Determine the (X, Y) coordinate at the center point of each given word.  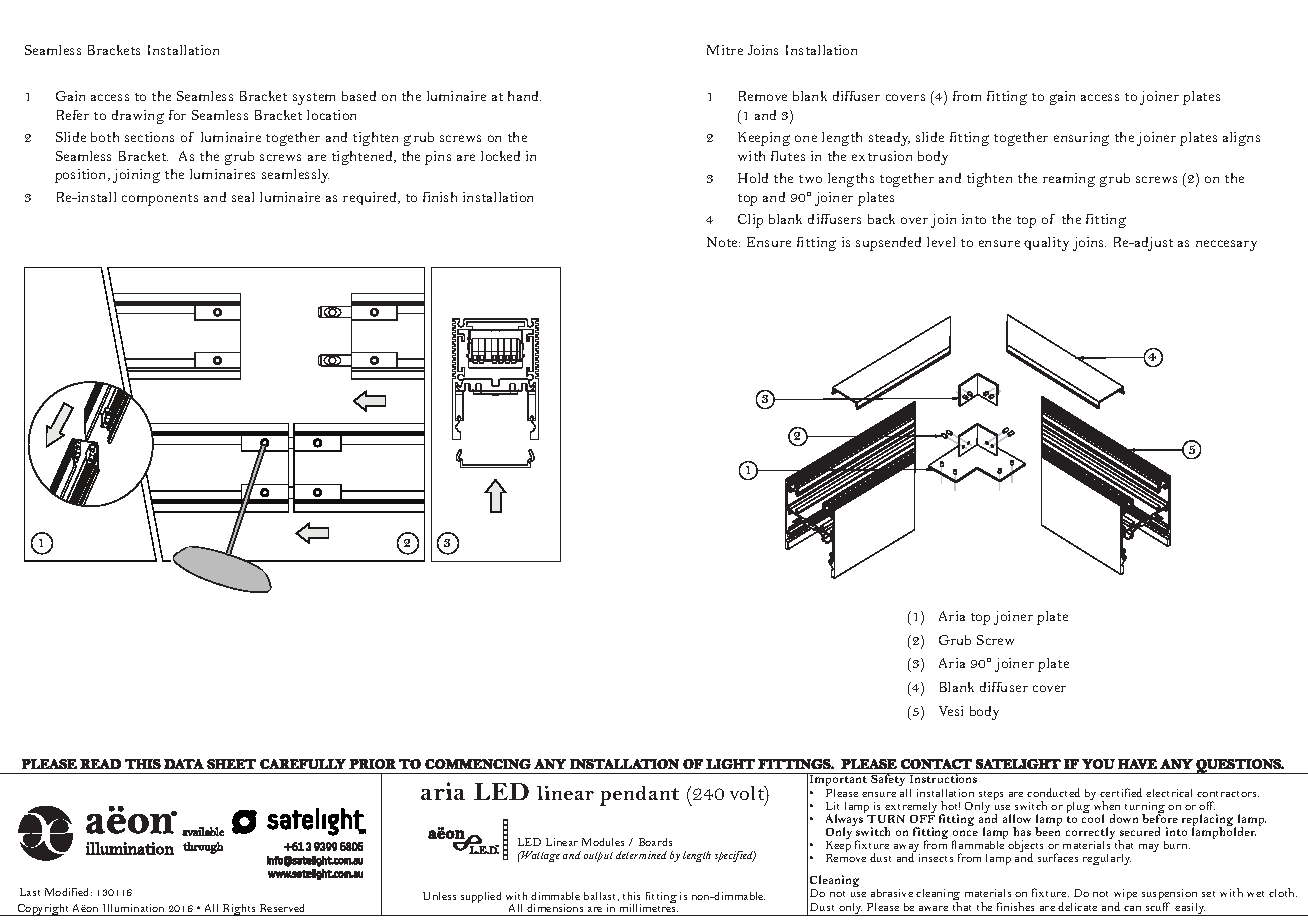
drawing (138, 117)
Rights (240, 910)
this (631, 896)
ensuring (1081, 139)
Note (723, 242)
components (160, 200)
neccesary (1226, 245)
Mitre (725, 50)
